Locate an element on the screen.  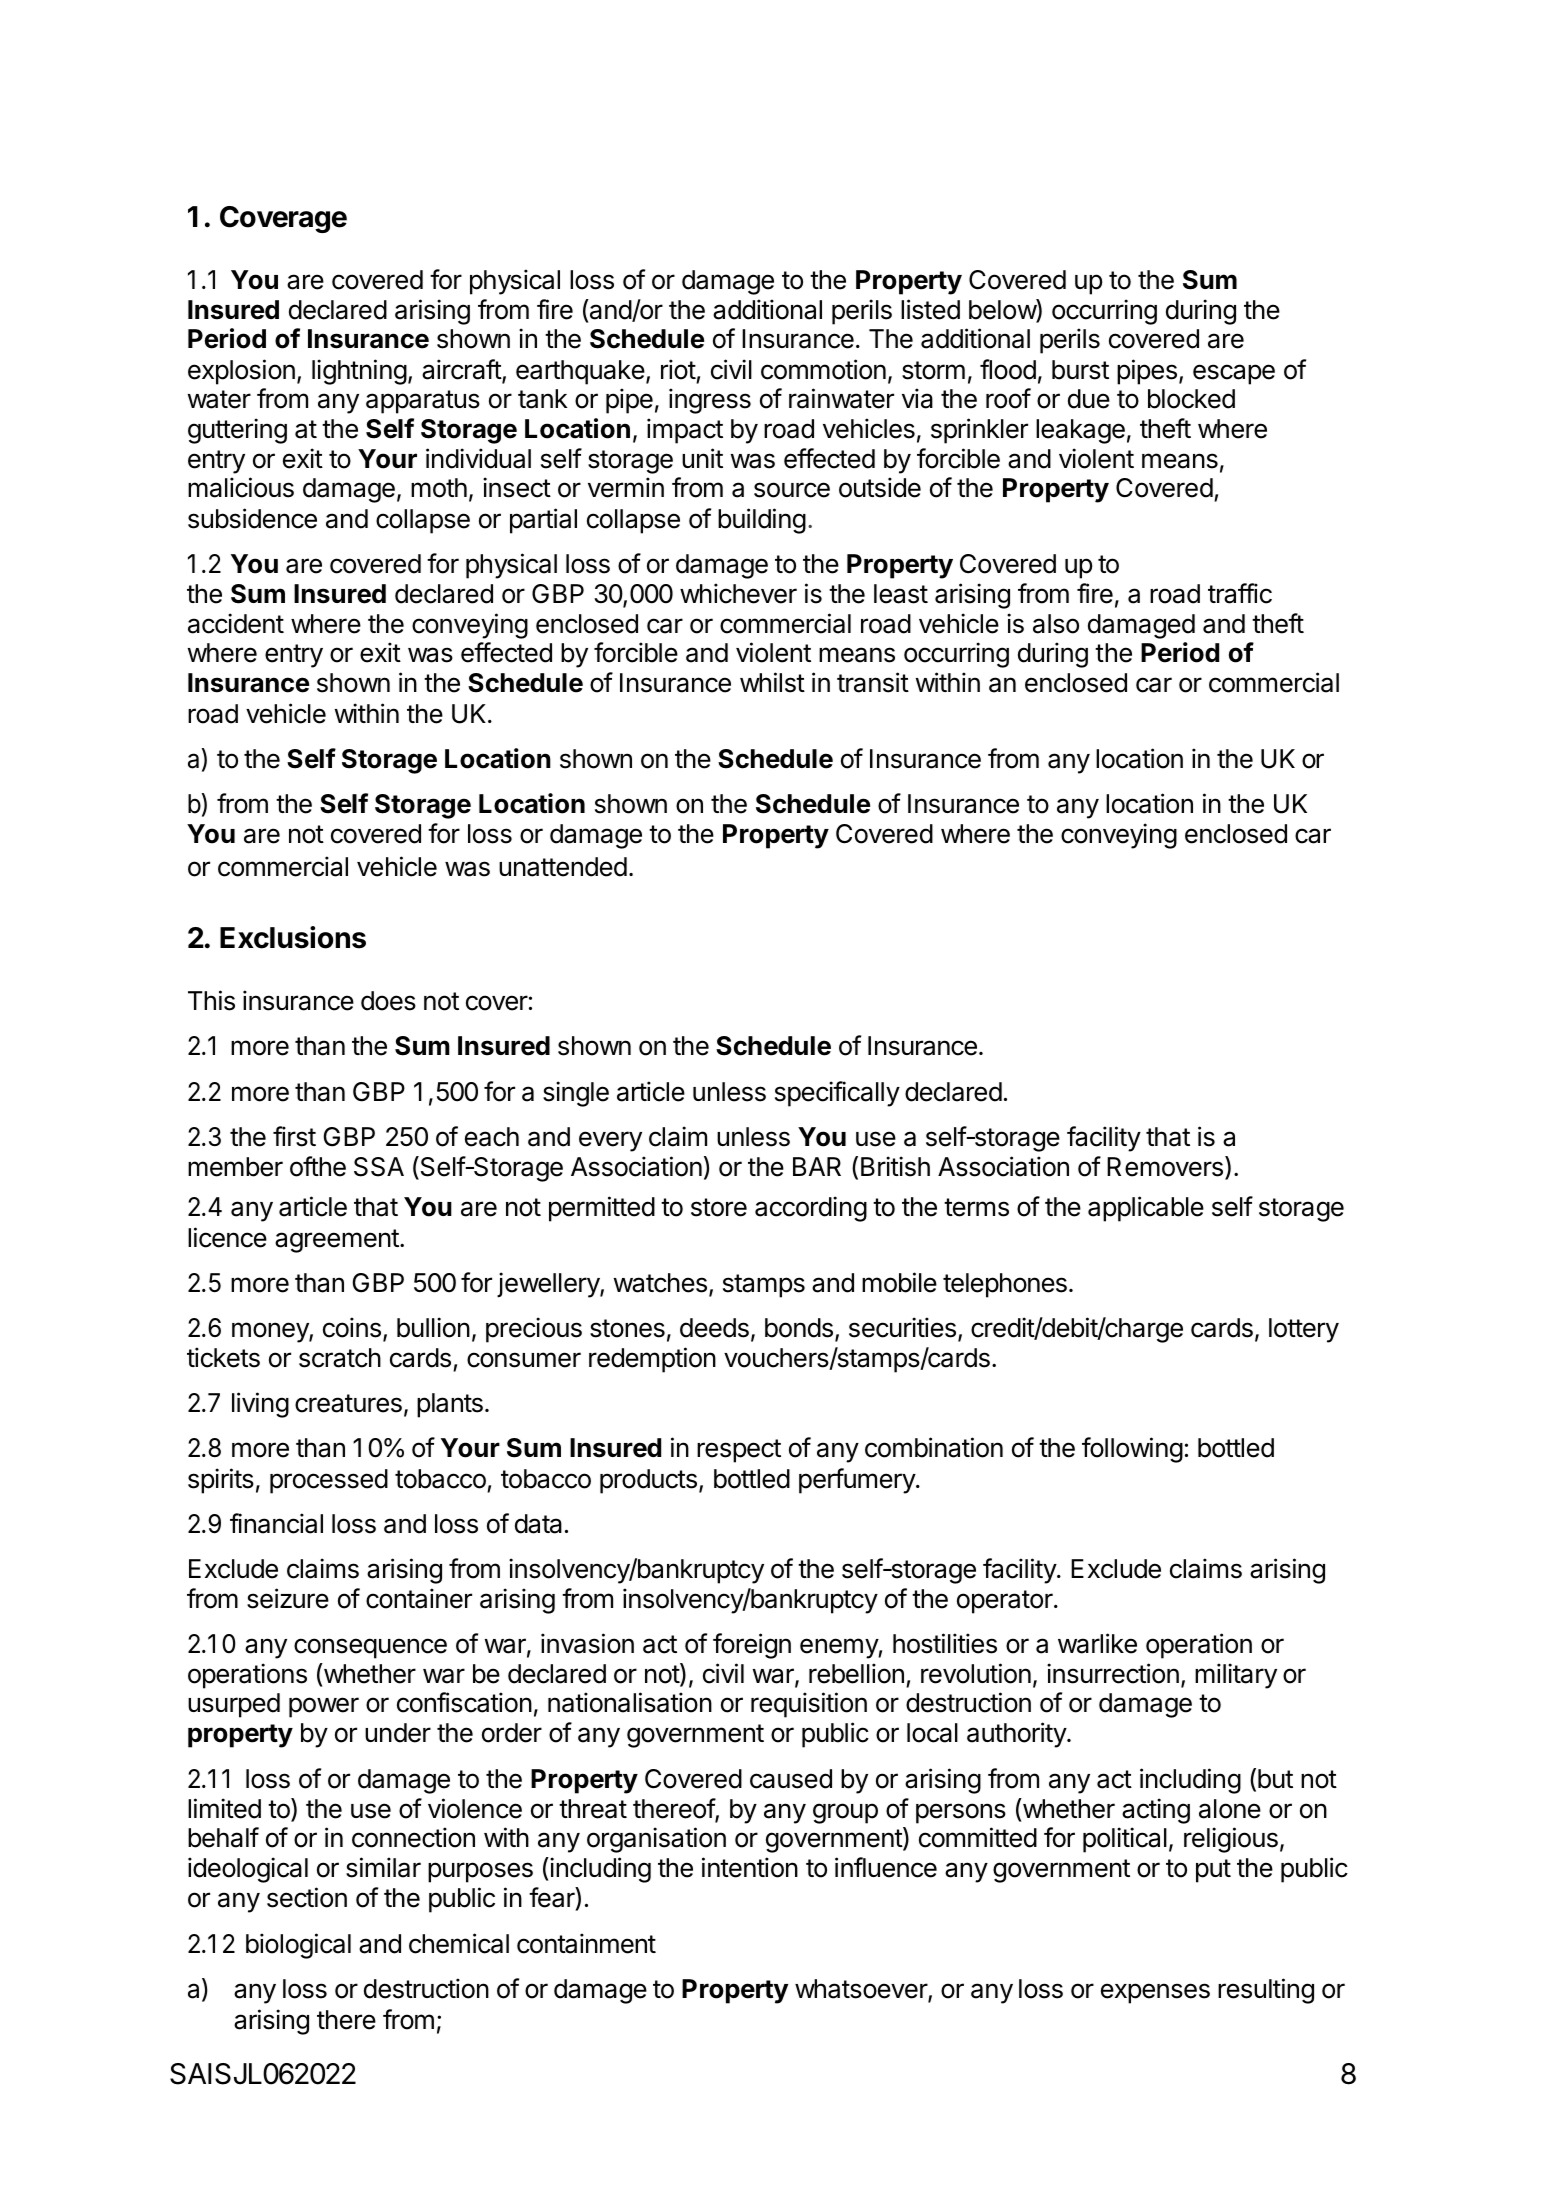
blocked is located at coordinates (1191, 399).
